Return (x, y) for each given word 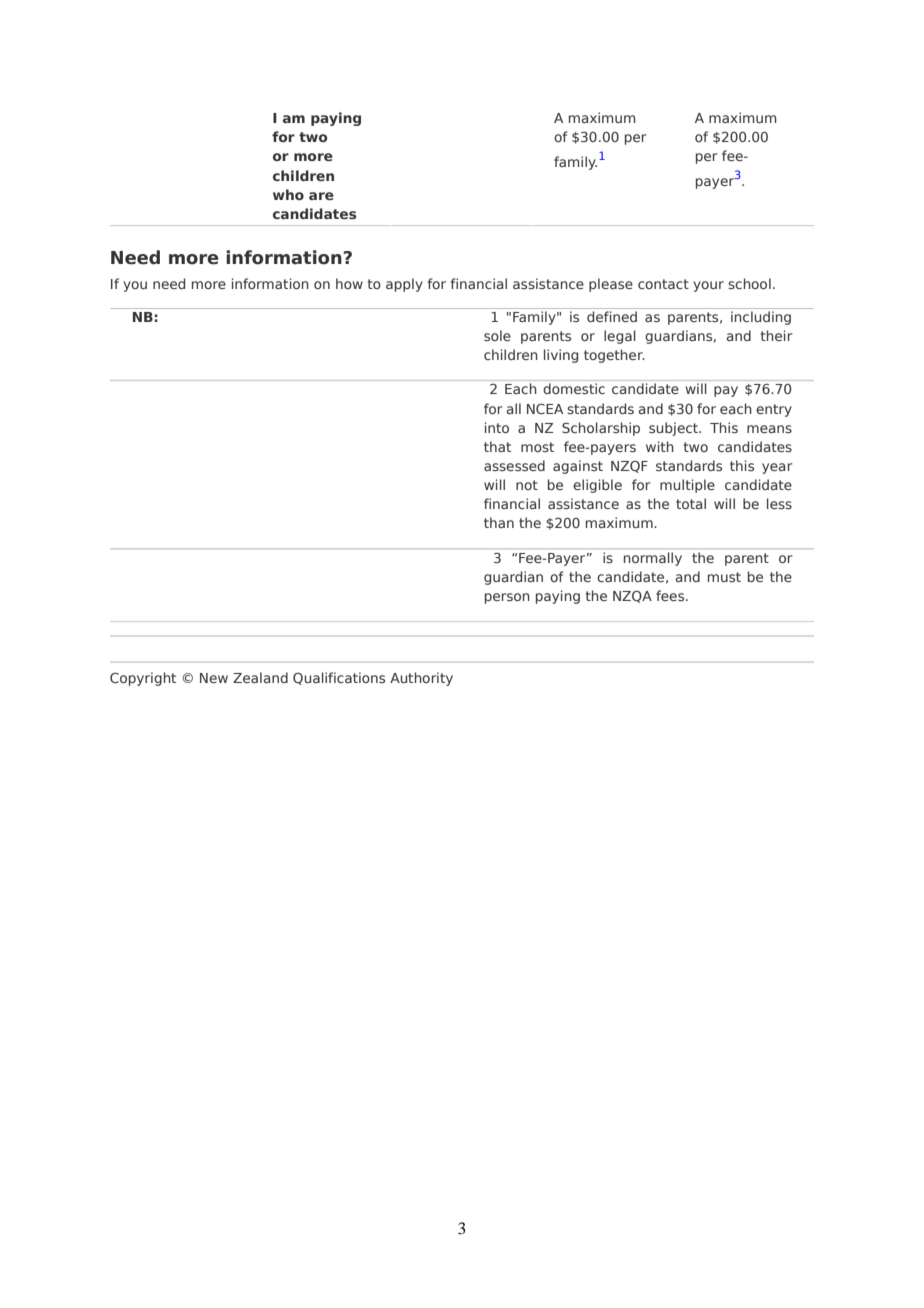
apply (404, 285)
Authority (421, 679)
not (527, 485)
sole (497, 335)
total (691, 503)
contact (663, 284)
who (288, 194)
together (614, 356)
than (499, 522)
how (349, 283)
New (214, 678)
